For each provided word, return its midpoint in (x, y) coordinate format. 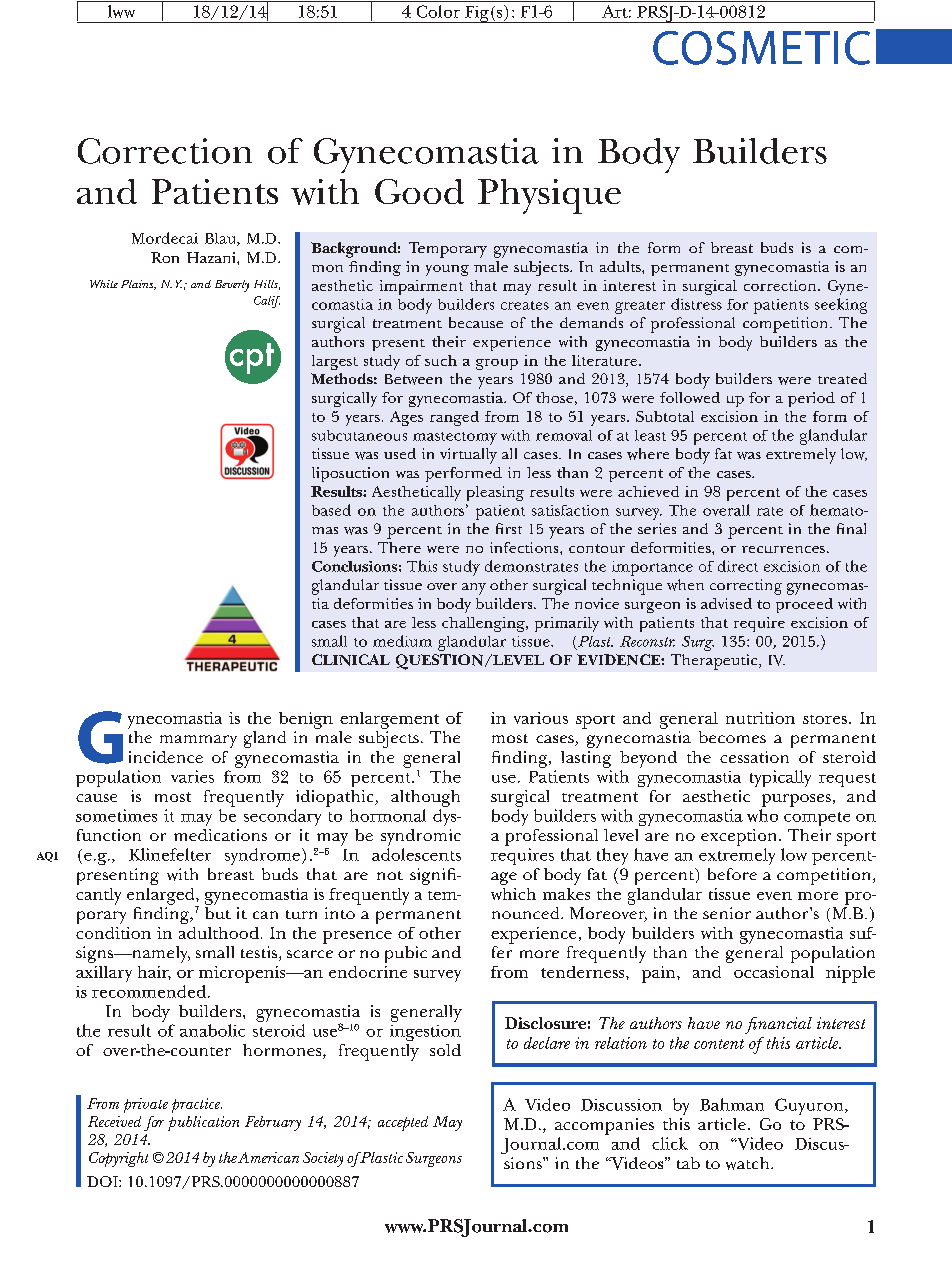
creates (525, 305)
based (331, 510)
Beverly (232, 286)
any (474, 589)
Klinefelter (170, 854)
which (513, 894)
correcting (746, 587)
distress (696, 304)
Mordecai (165, 238)
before (732, 874)
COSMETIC (761, 48)
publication (203, 1123)
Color (438, 11)
